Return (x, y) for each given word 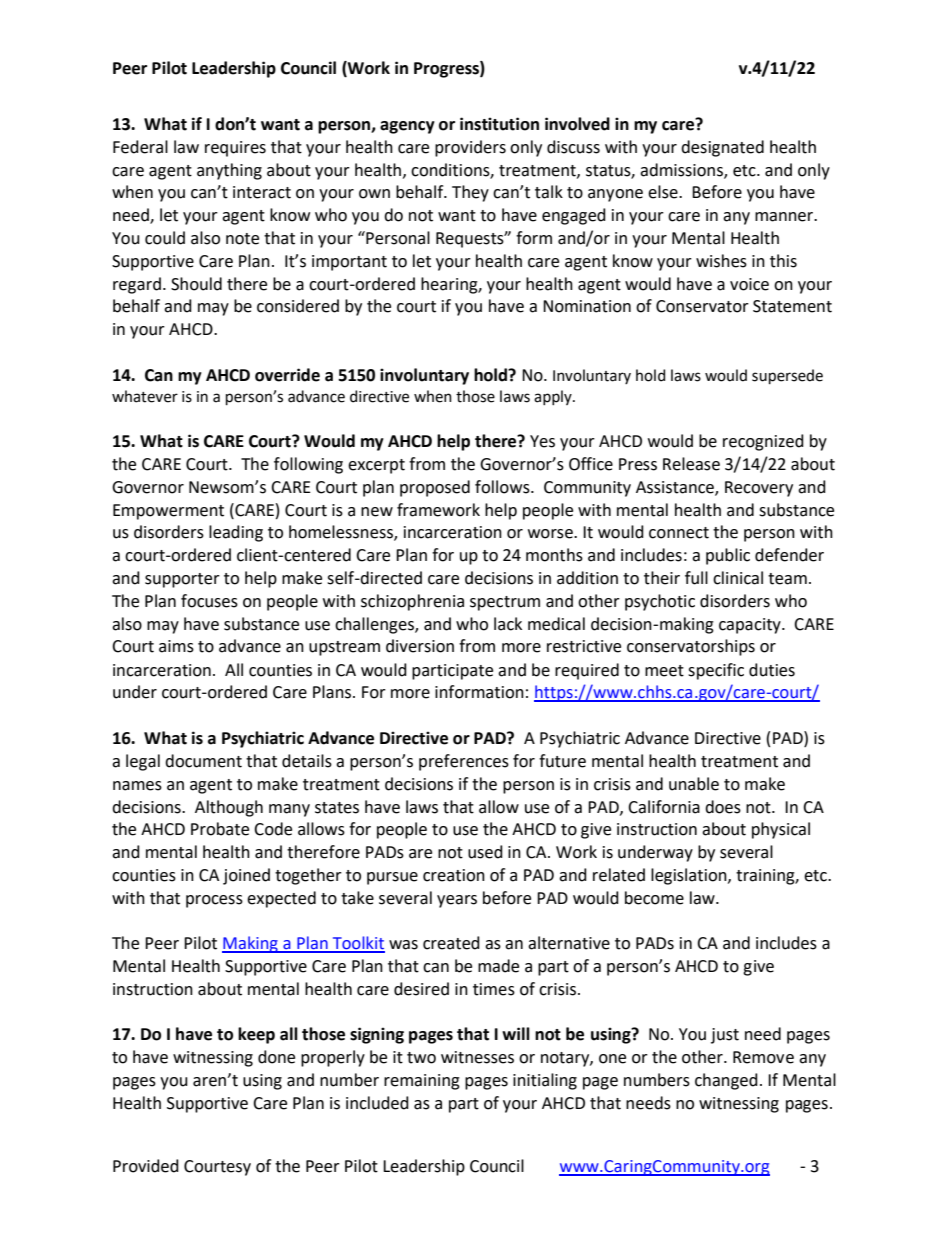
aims (176, 646)
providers (470, 148)
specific (716, 671)
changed (726, 1081)
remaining (422, 1082)
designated (722, 148)
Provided (146, 1166)
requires (235, 149)
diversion (420, 646)
